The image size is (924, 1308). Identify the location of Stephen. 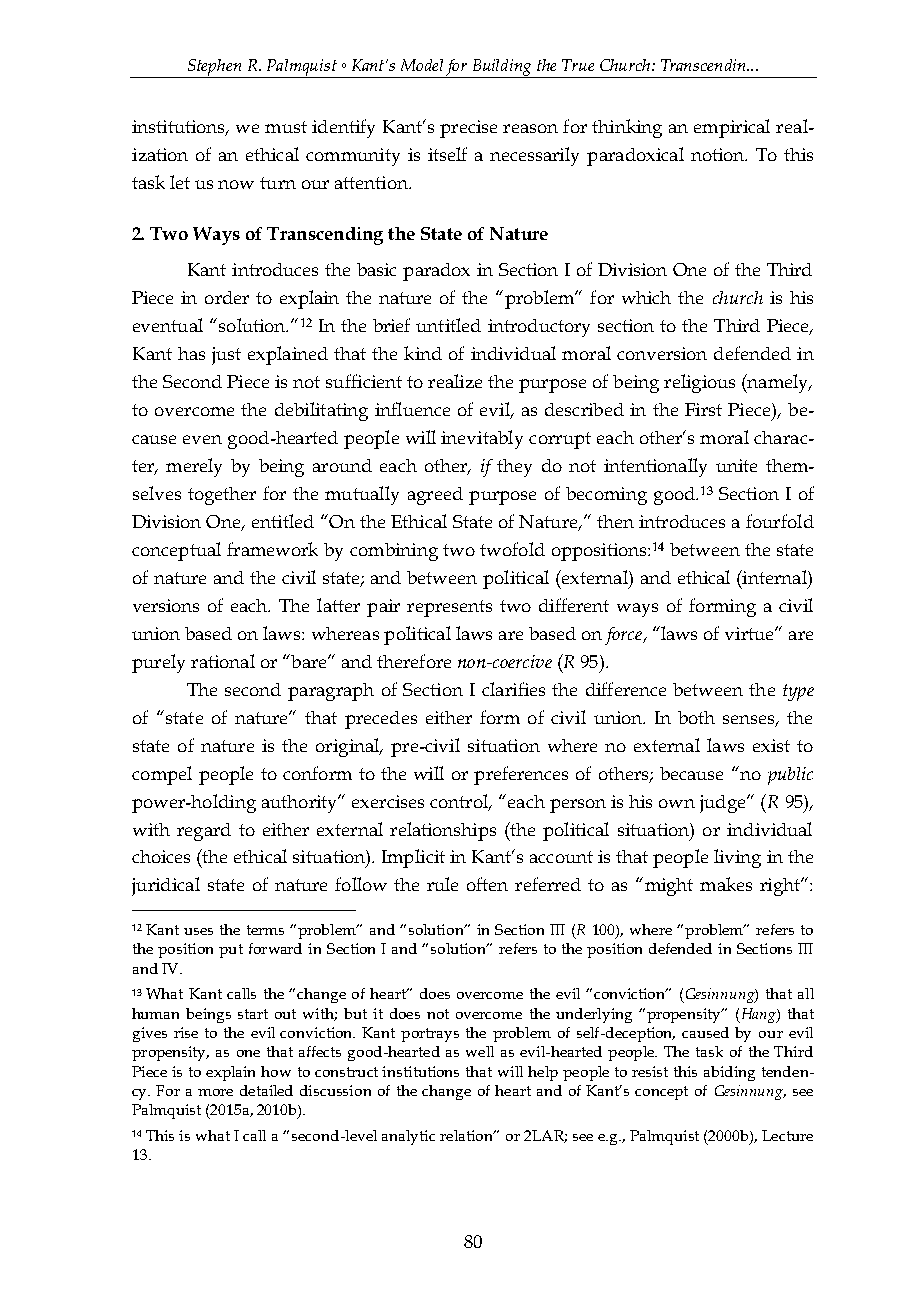
(215, 68).
